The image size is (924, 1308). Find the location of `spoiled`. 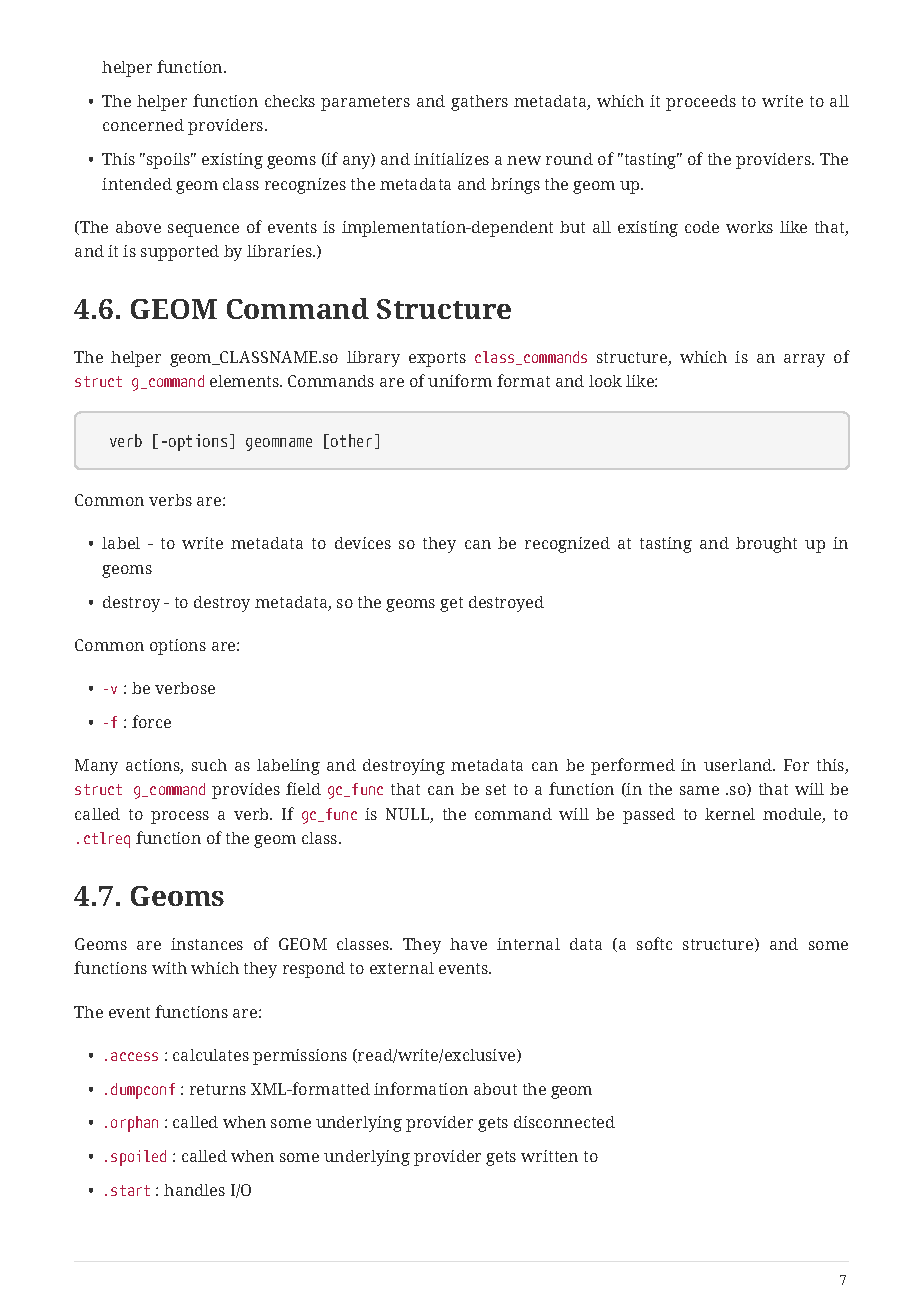

spoiled is located at coordinates (138, 1158).
